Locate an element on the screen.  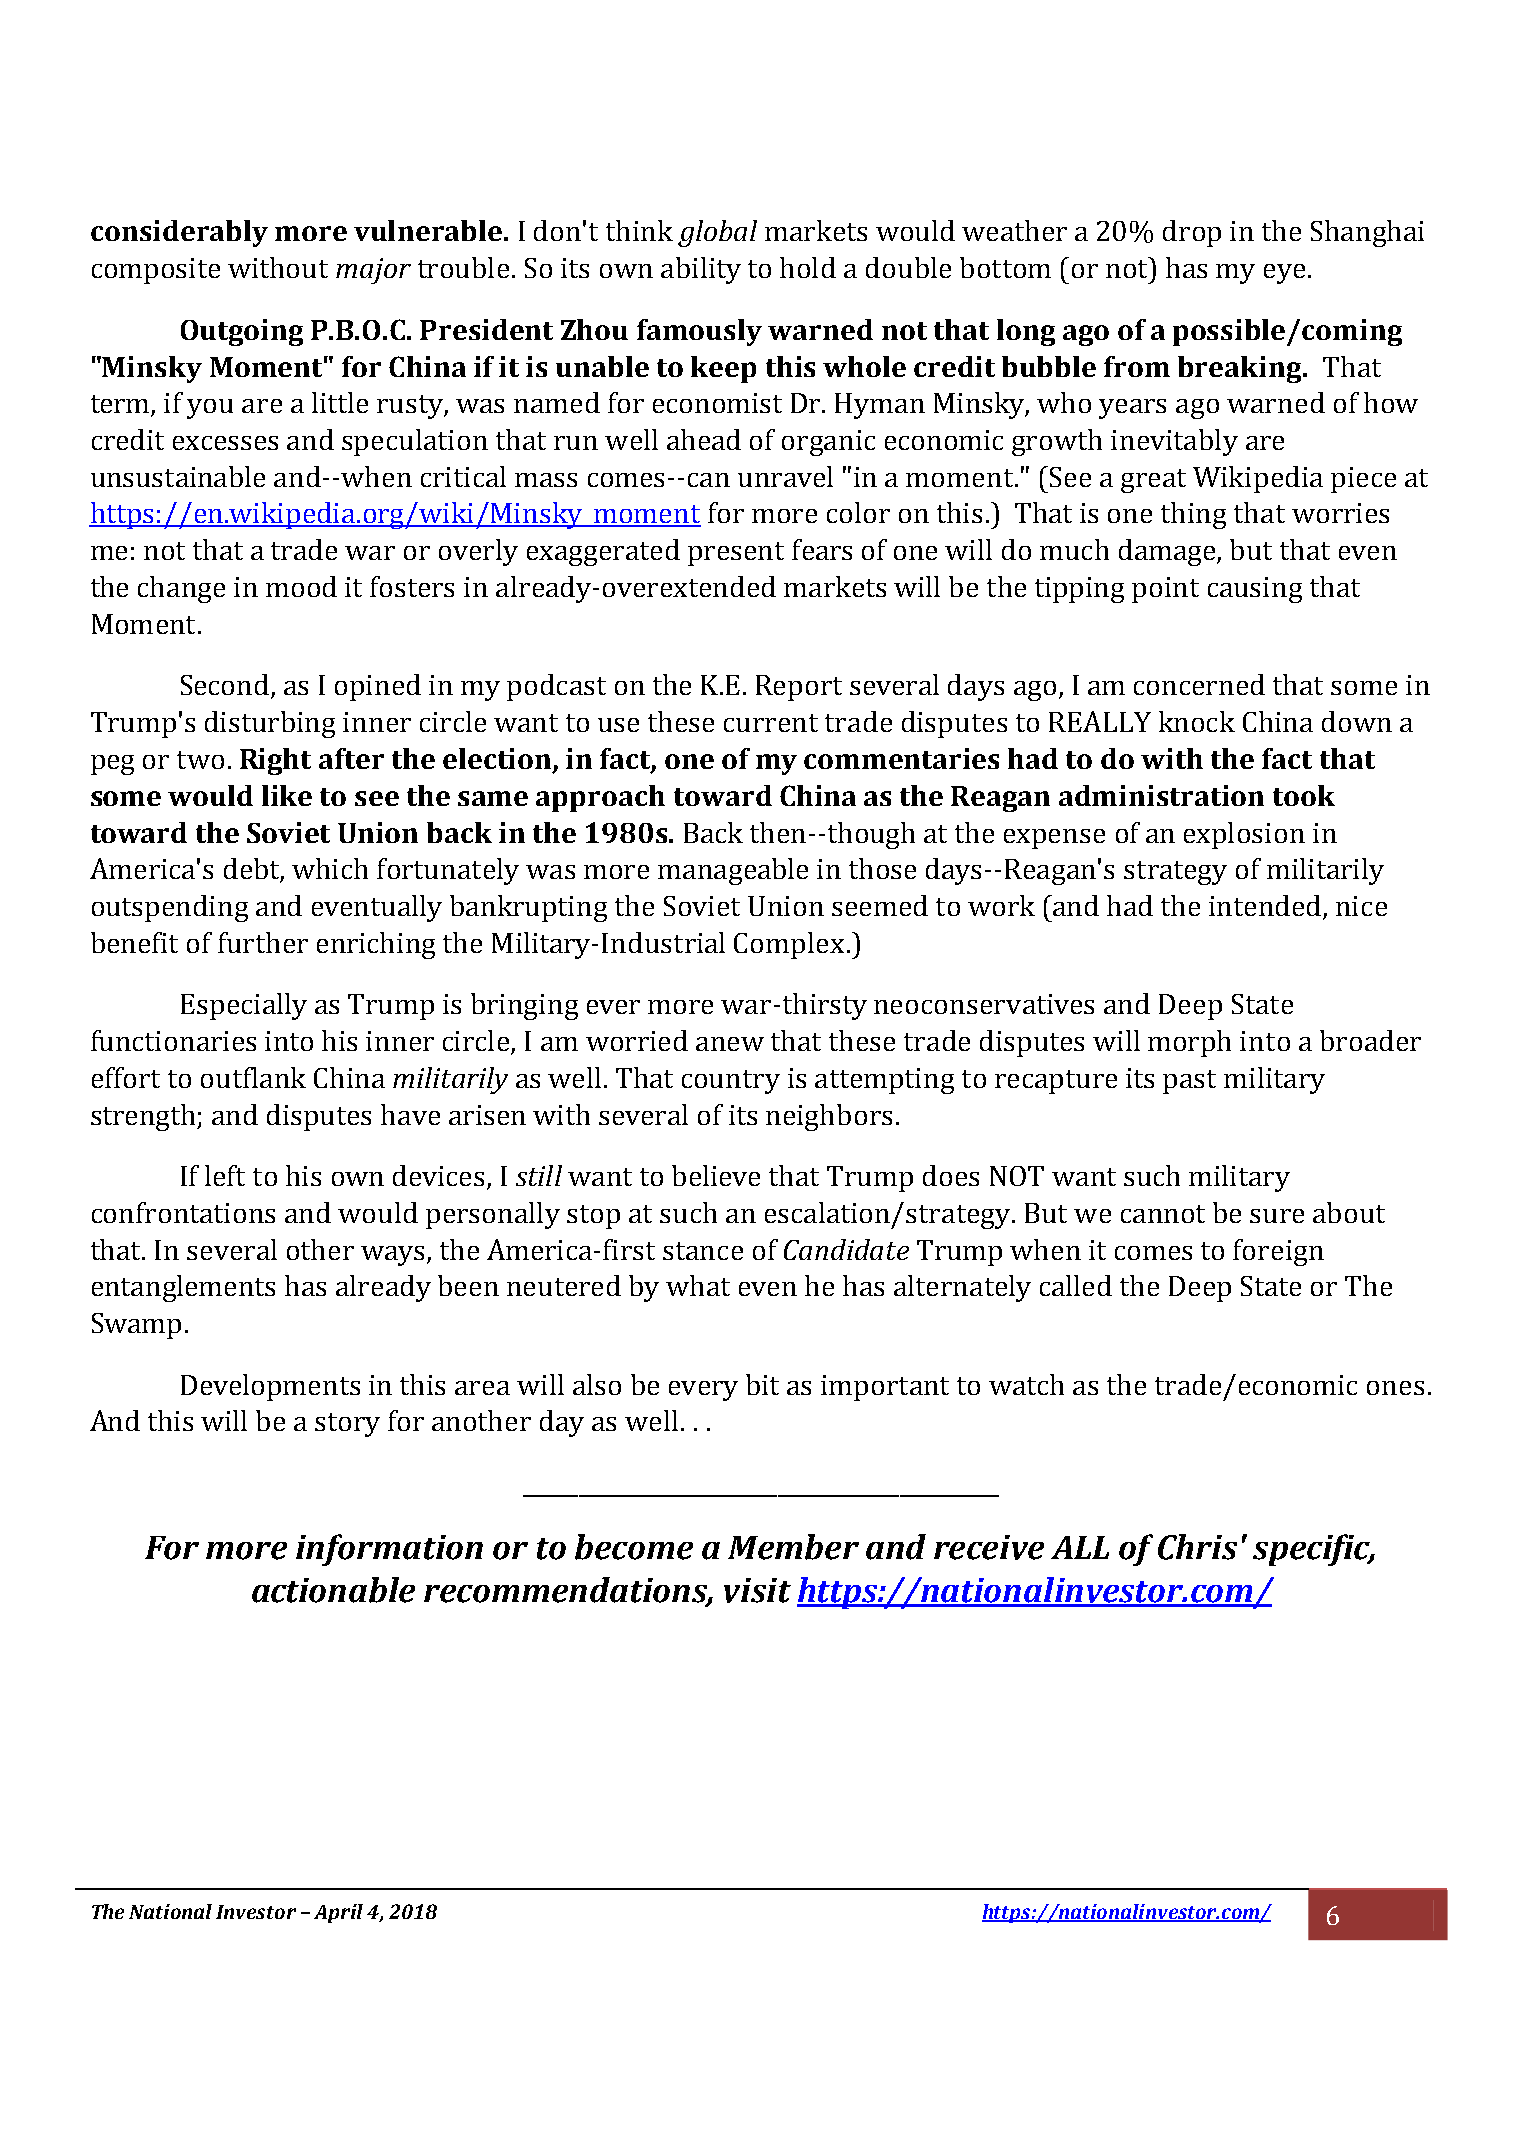
past is located at coordinates (1189, 1082).
